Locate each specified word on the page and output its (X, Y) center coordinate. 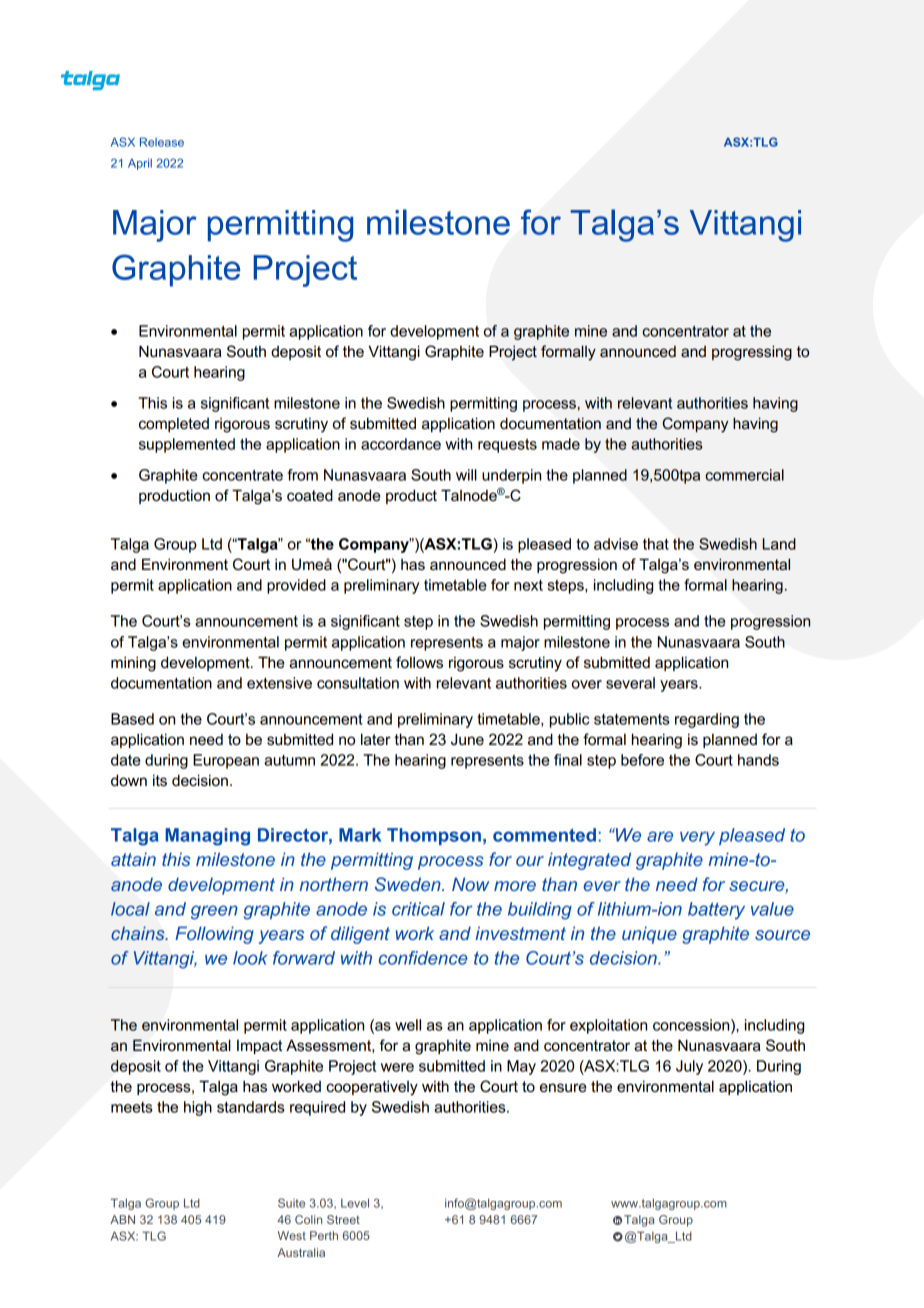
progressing (752, 353)
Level (355, 1203)
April (140, 164)
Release (162, 142)
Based (132, 719)
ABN (122, 1219)
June (467, 739)
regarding (707, 720)
